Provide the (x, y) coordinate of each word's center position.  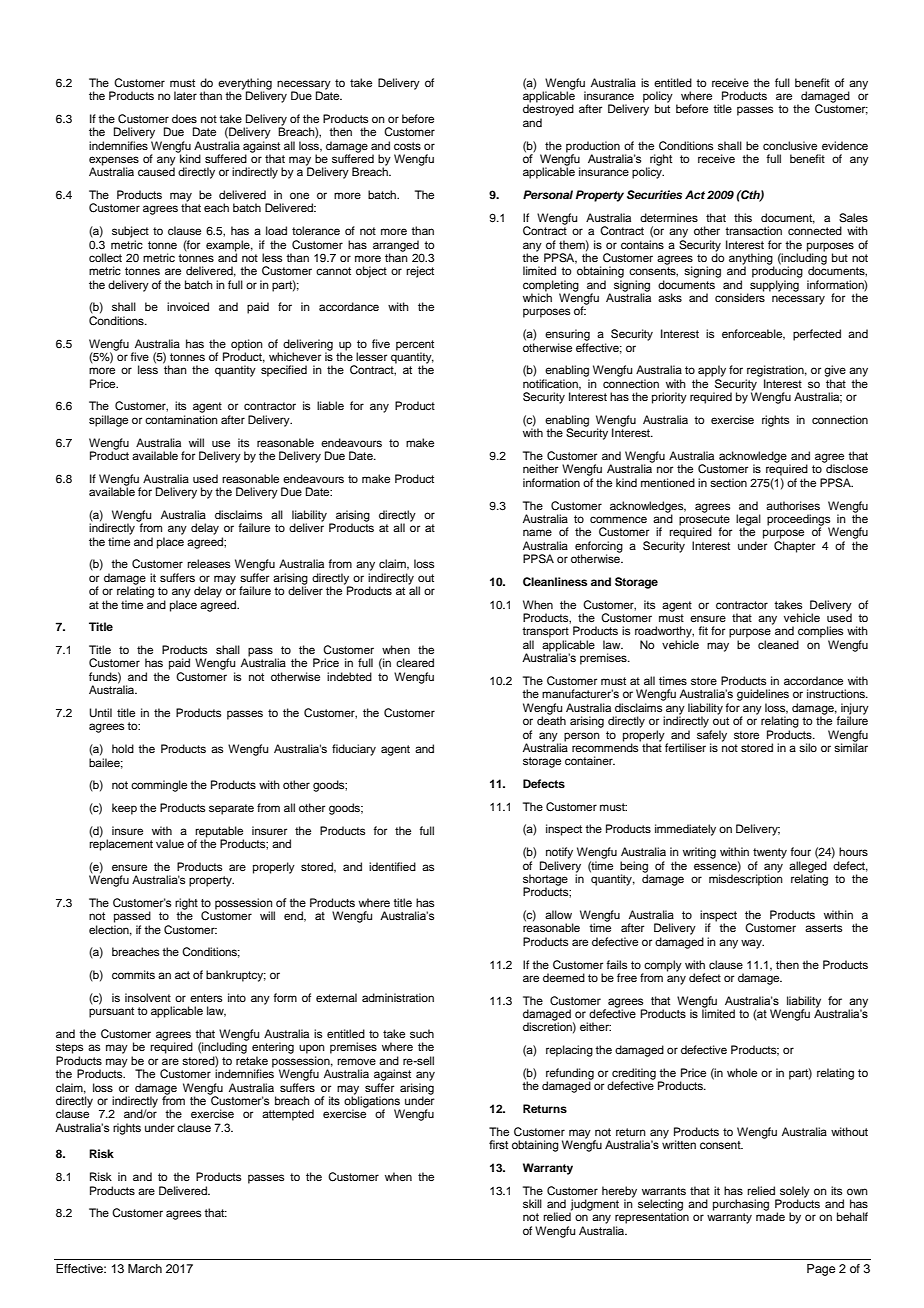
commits (133, 974)
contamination (181, 419)
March (145, 1268)
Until (100, 713)
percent (415, 345)
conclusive (790, 145)
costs (407, 146)
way (752, 944)
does (184, 118)
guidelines (763, 695)
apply (712, 371)
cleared (415, 662)
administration (398, 997)
